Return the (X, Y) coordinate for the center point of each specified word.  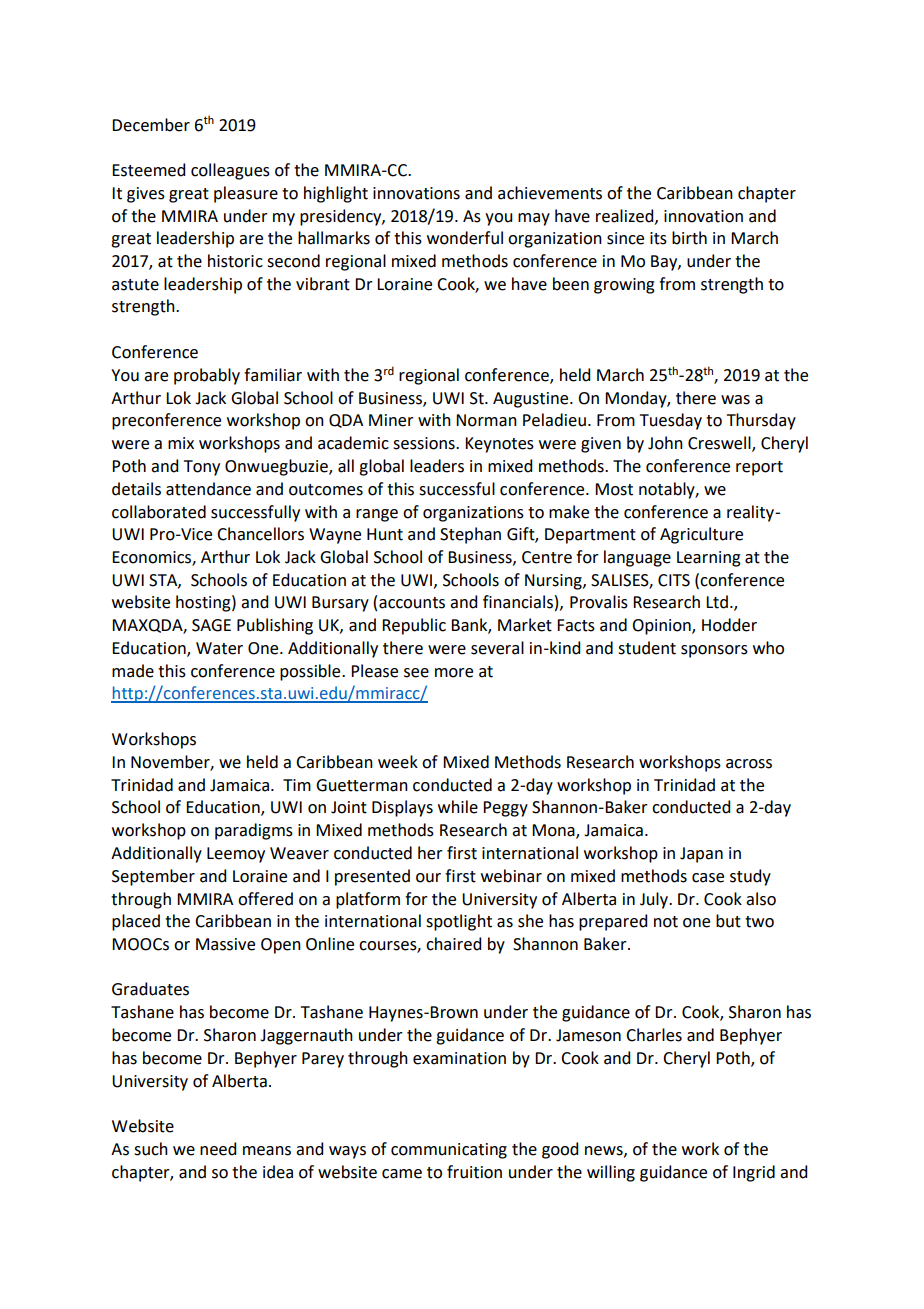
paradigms (254, 831)
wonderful (465, 238)
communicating (449, 1151)
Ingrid (754, 1173)
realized (626, 216)
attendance (208, 489)
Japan (701, 855)
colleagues (230, 171)
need (218, 1149)
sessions (425, 443)
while (458, 807)
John (665, 443)
